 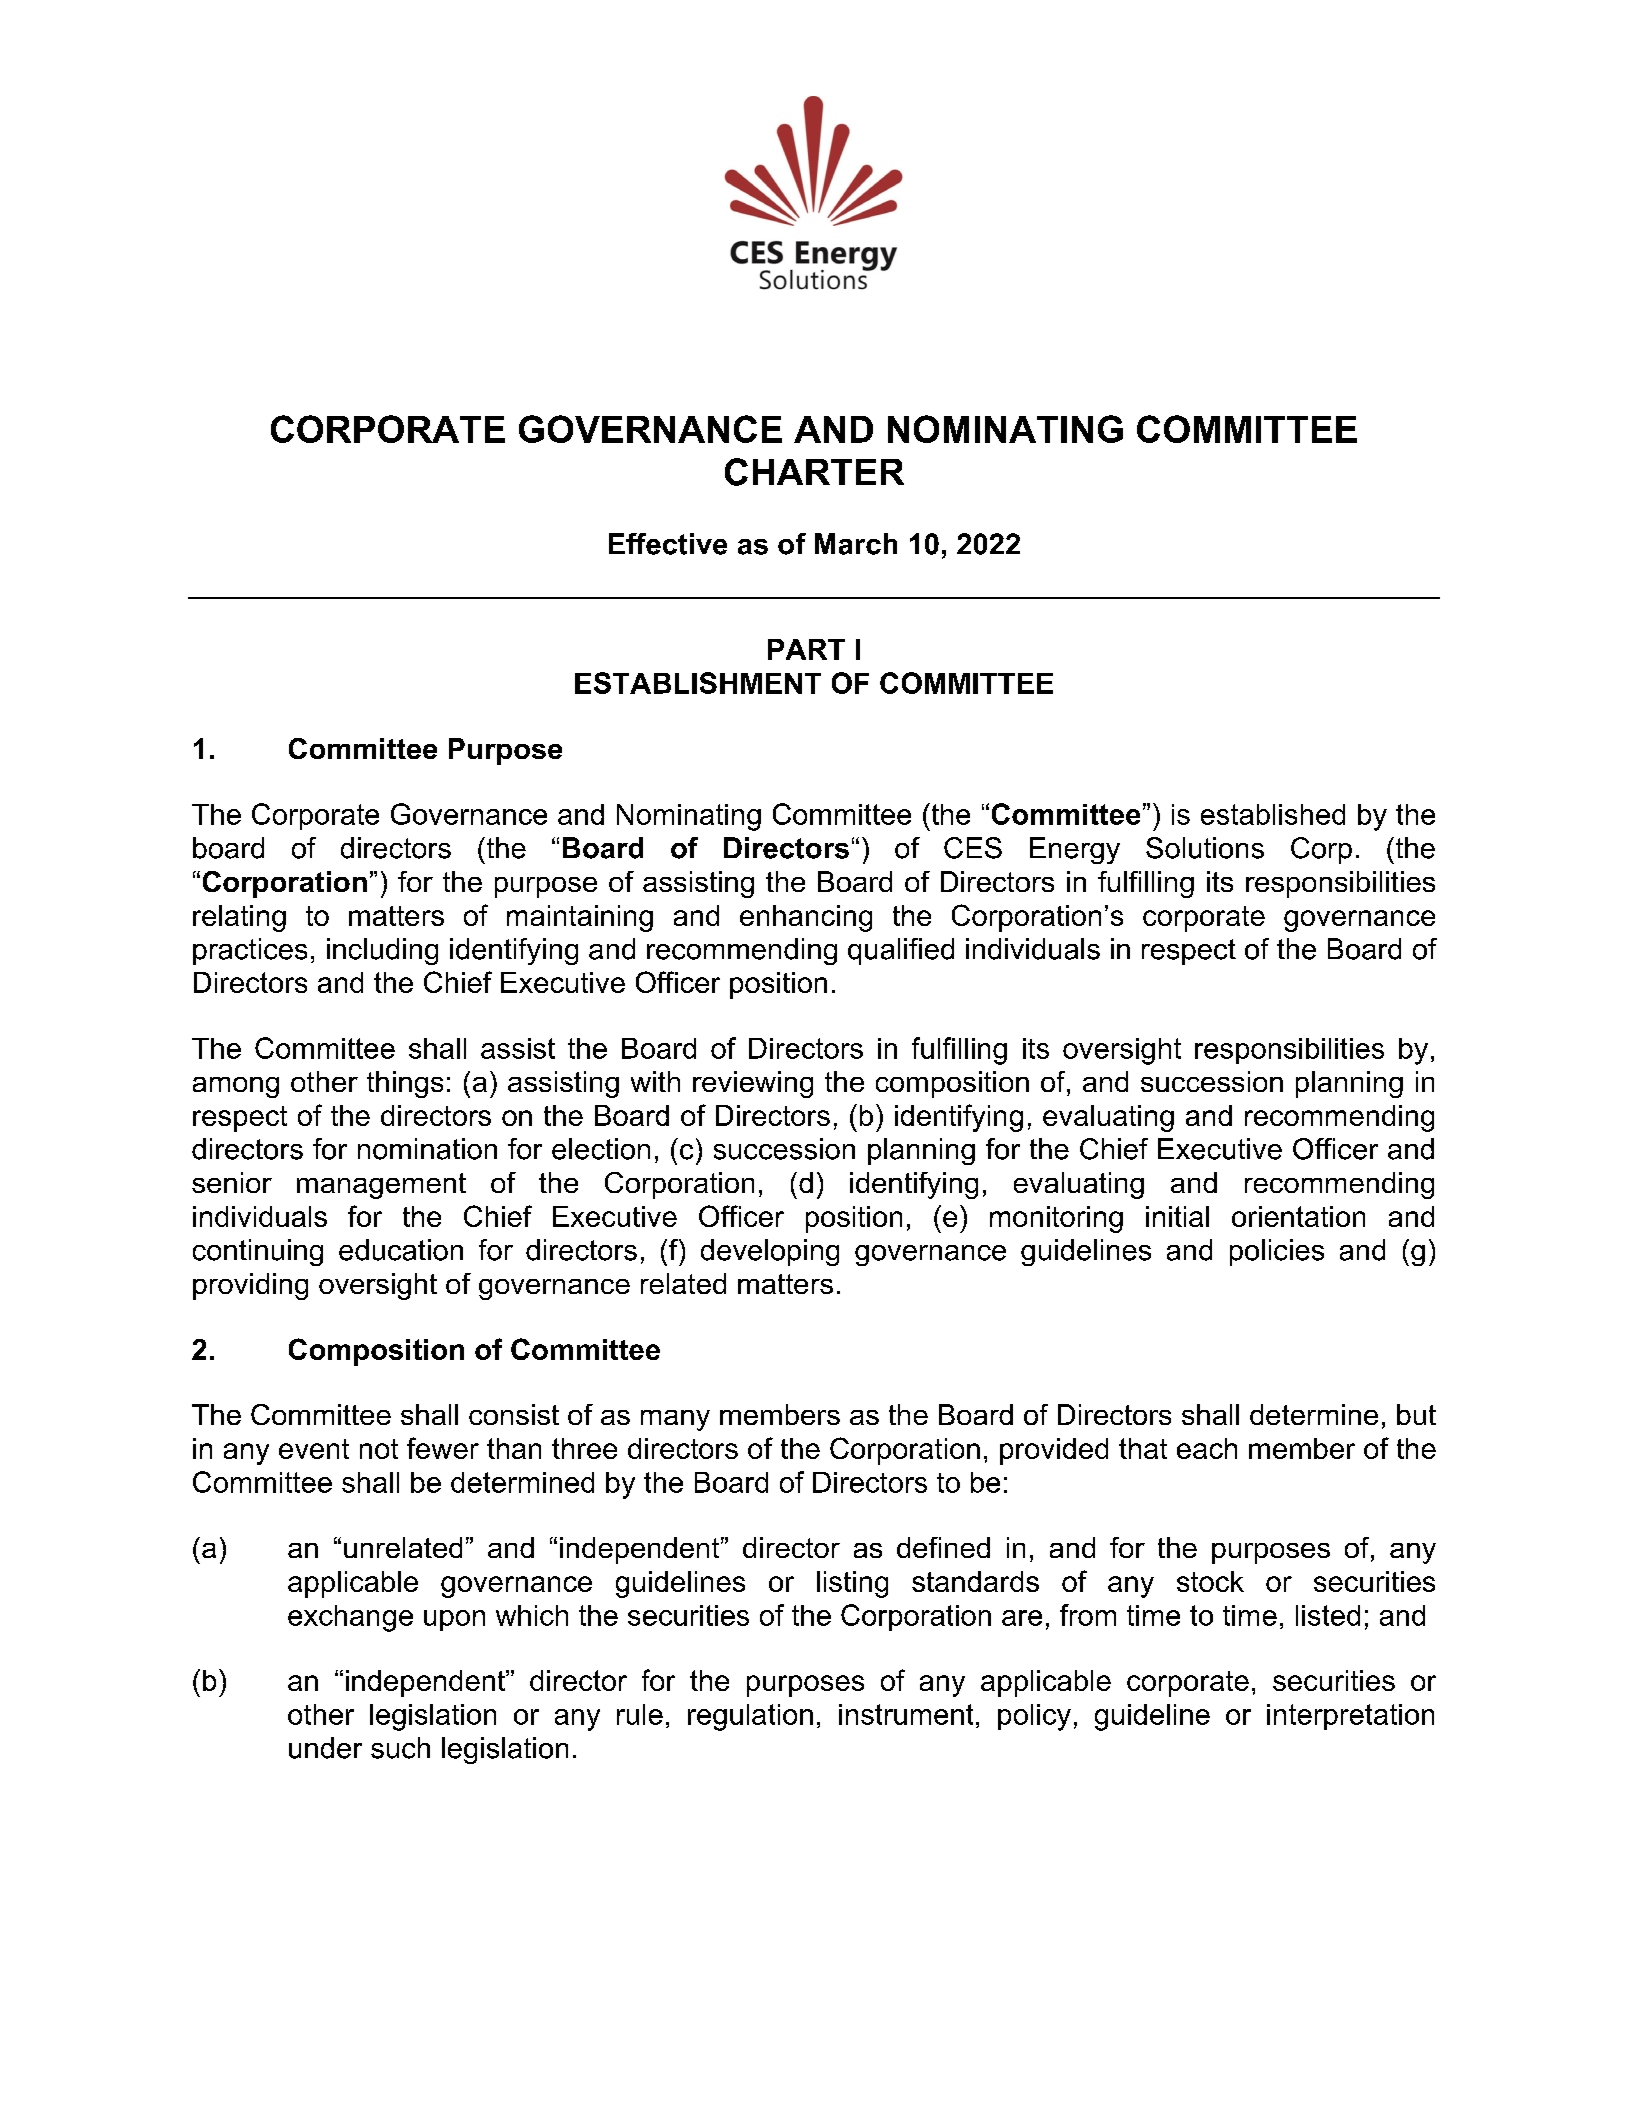 What do you see at coordinates (753, 1084) in the screenshot?
I see `reviewing` at bounding box center [753, 1084].
